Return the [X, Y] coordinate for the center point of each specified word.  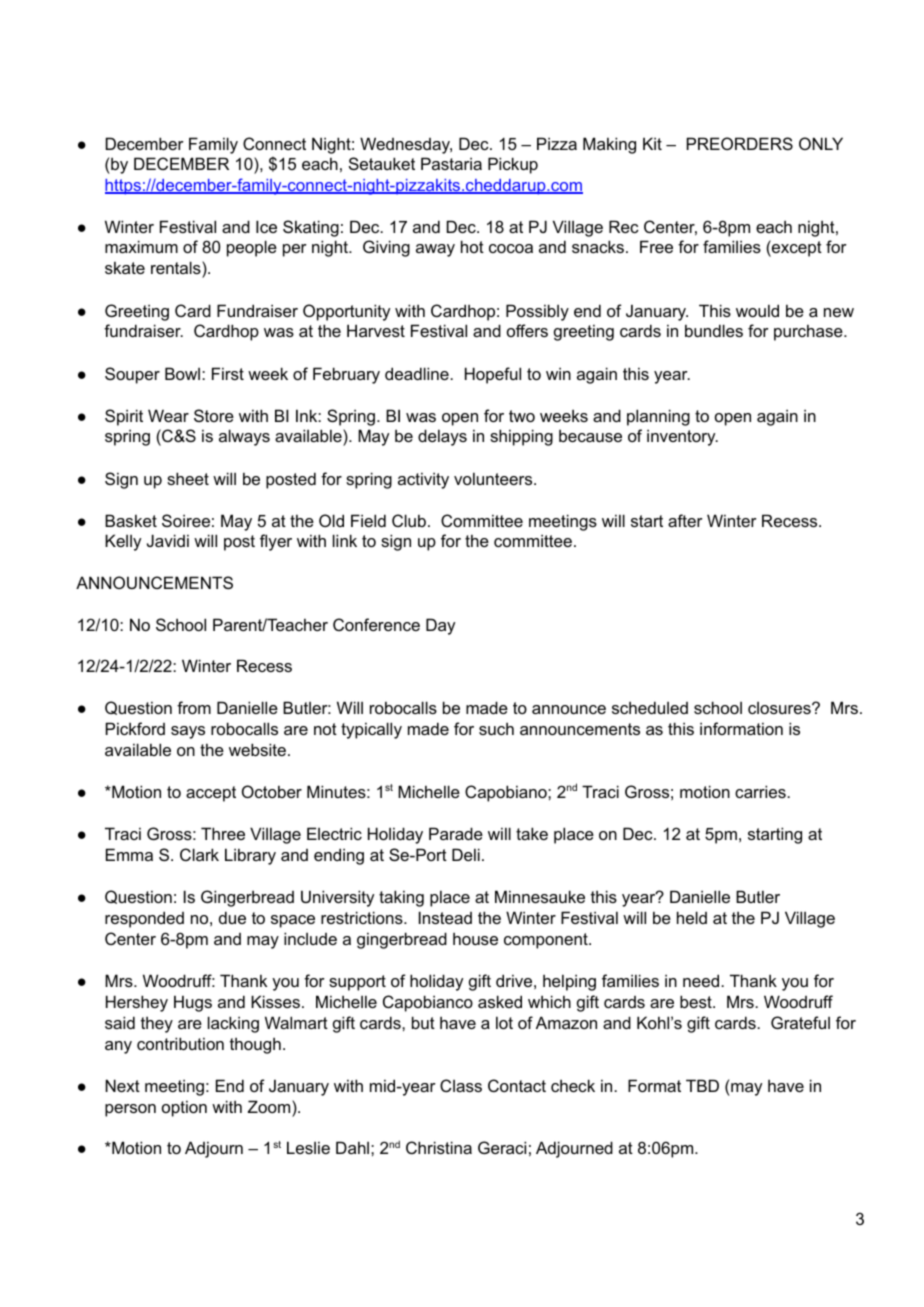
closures [780, 708]
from [194, 707]
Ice [266, 226]
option [184, 1108]
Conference [376, 624]
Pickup [513, 165]
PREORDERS [740, 143]
